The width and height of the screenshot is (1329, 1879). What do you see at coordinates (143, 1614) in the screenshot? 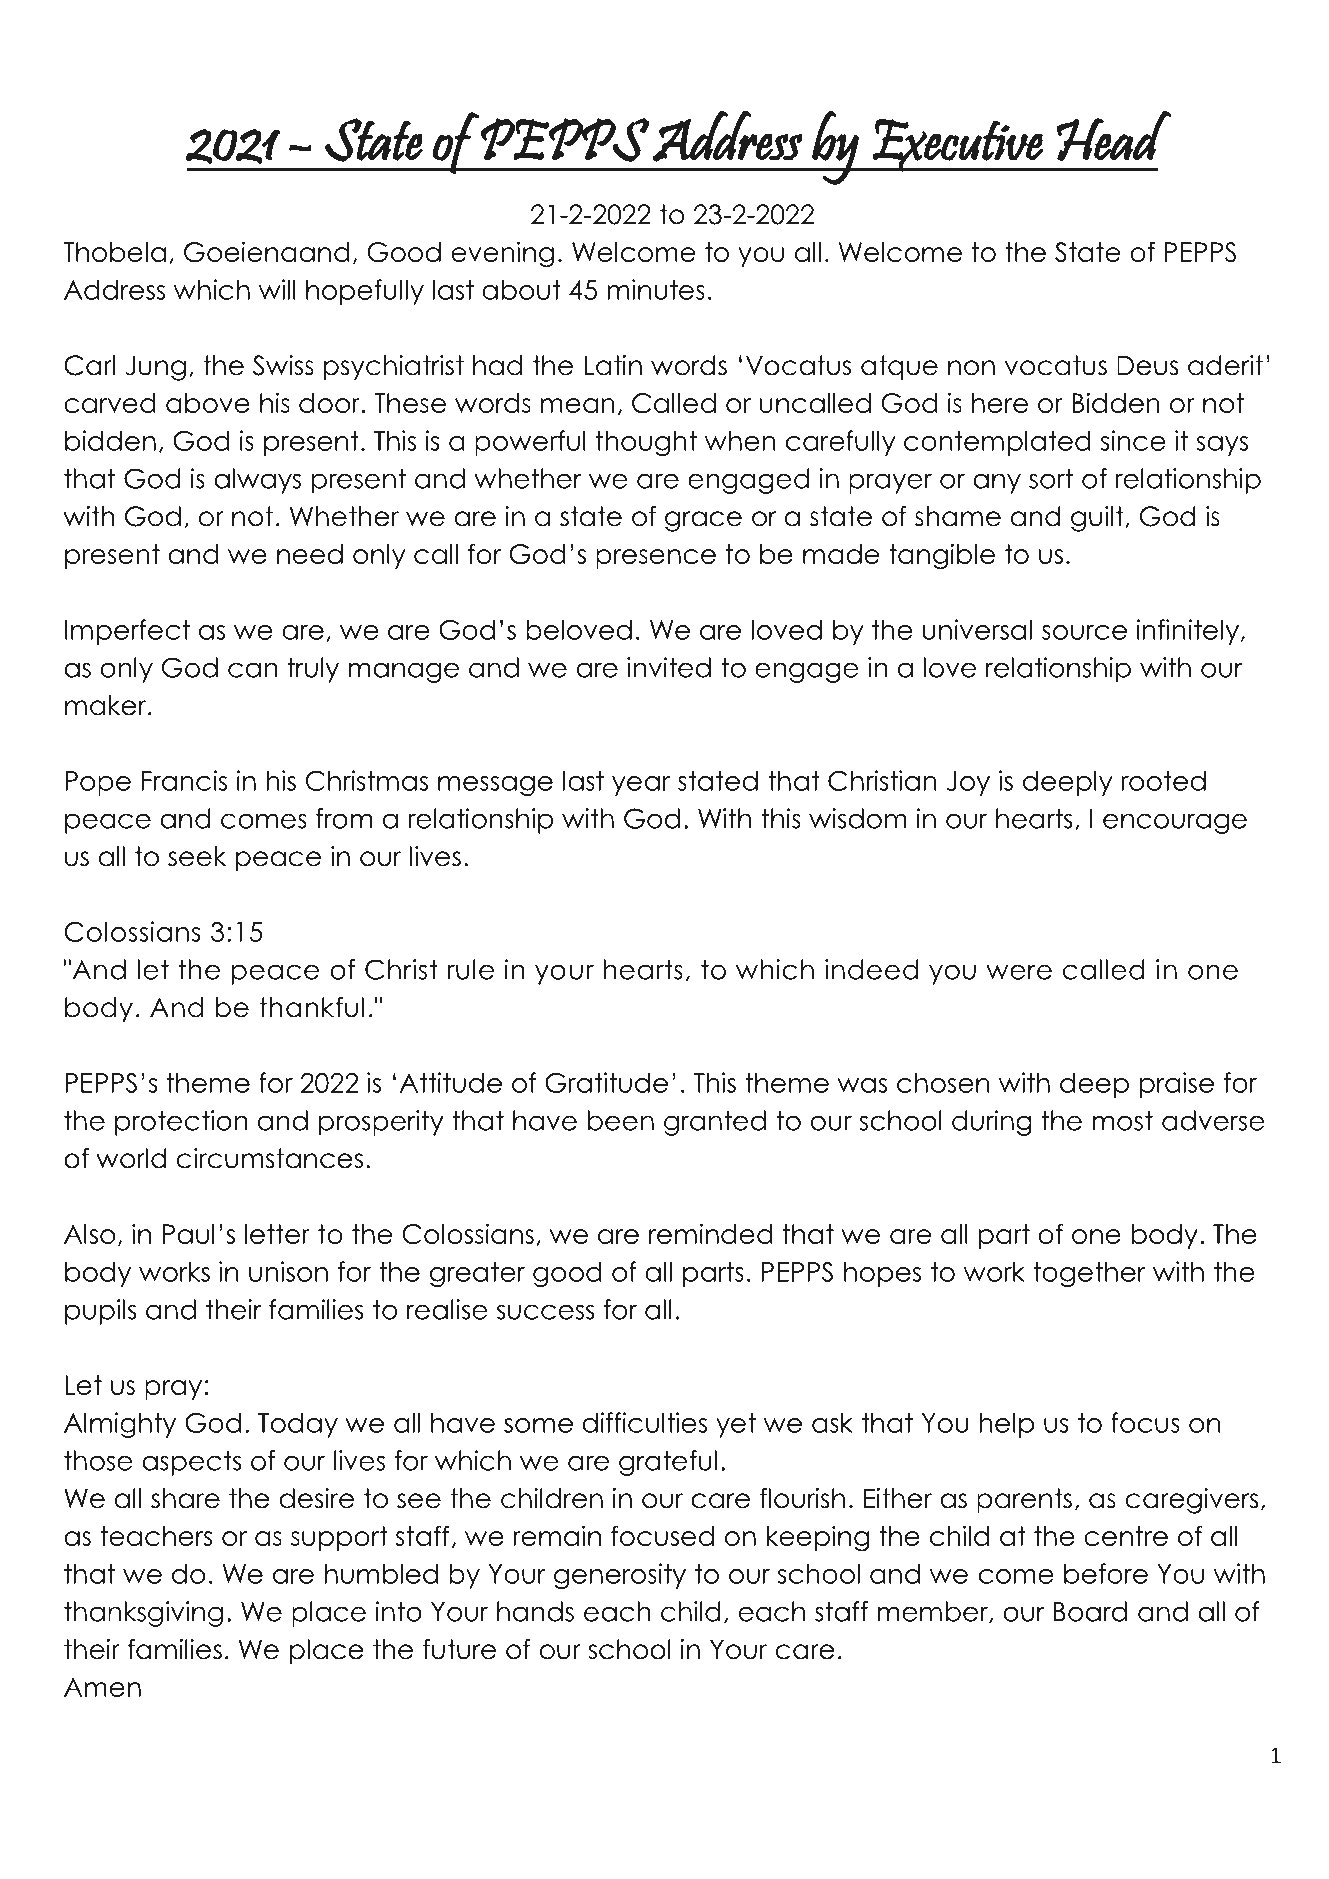
I see `thanksgiving` at bounding box center [143, 1614].
